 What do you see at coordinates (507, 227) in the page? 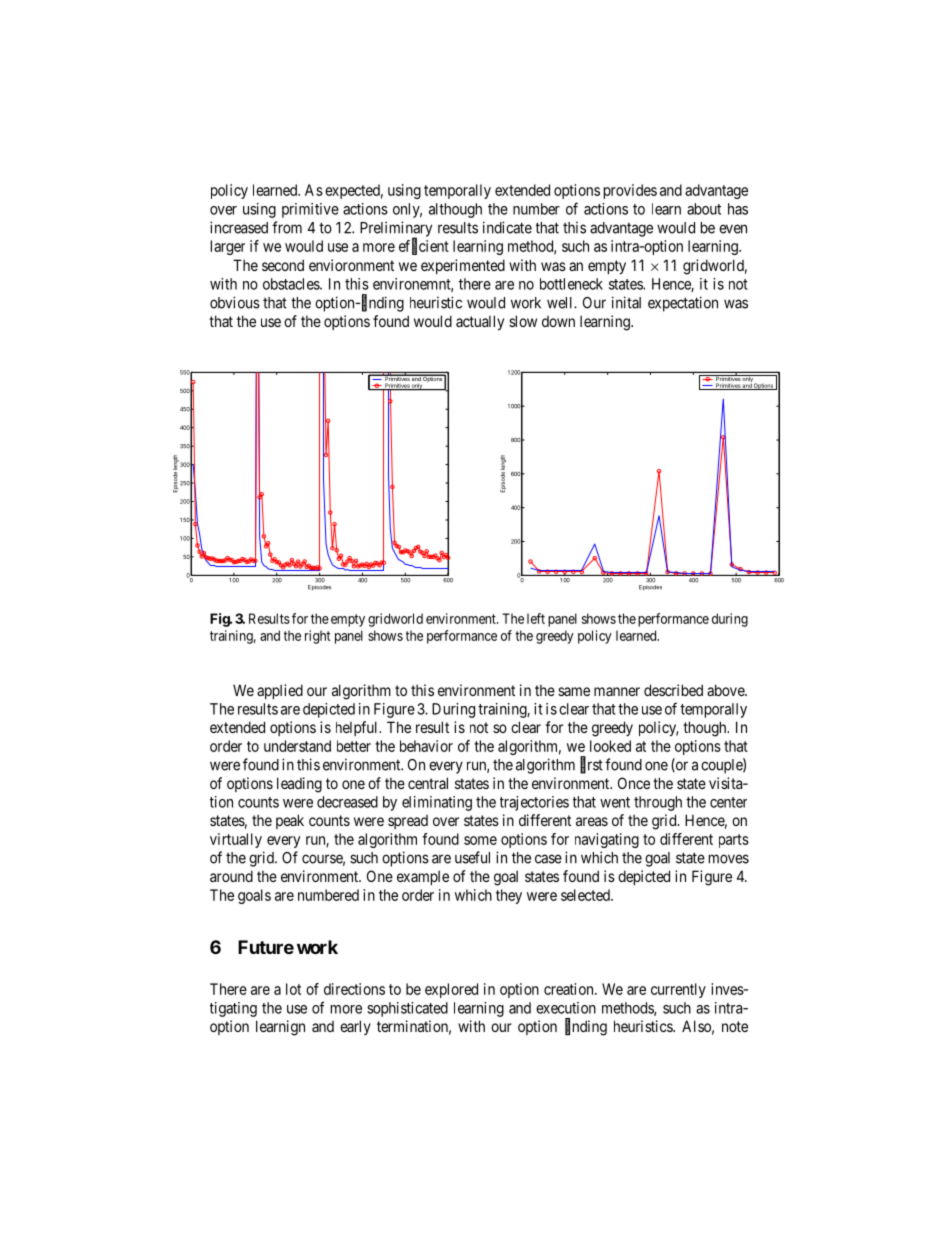
I see `indicate` at bounding box center [507, 227].
